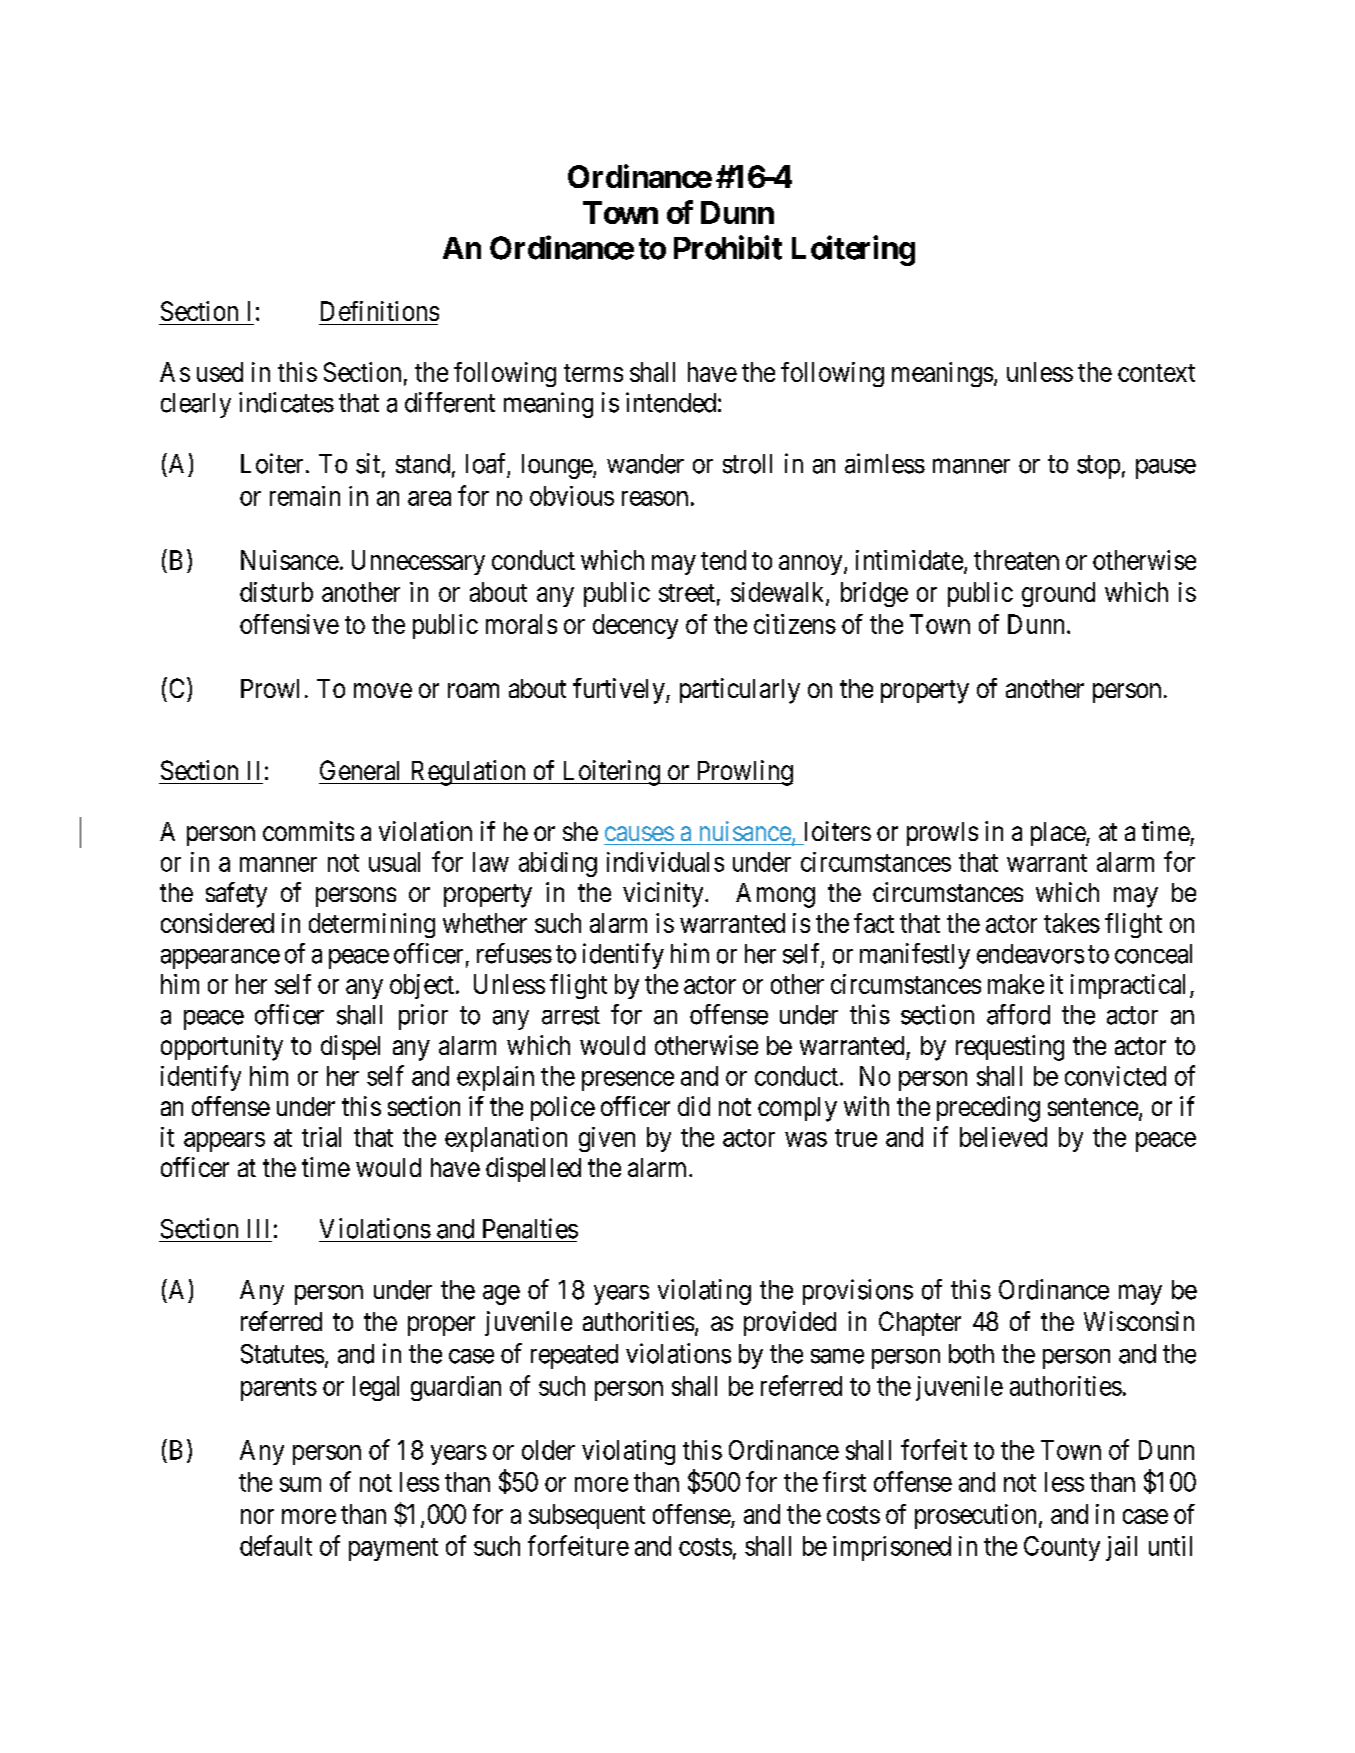  What do you see at coordinates (1062, 1548) in the page?
I see `County` at bounding box center [1062, 1548].
